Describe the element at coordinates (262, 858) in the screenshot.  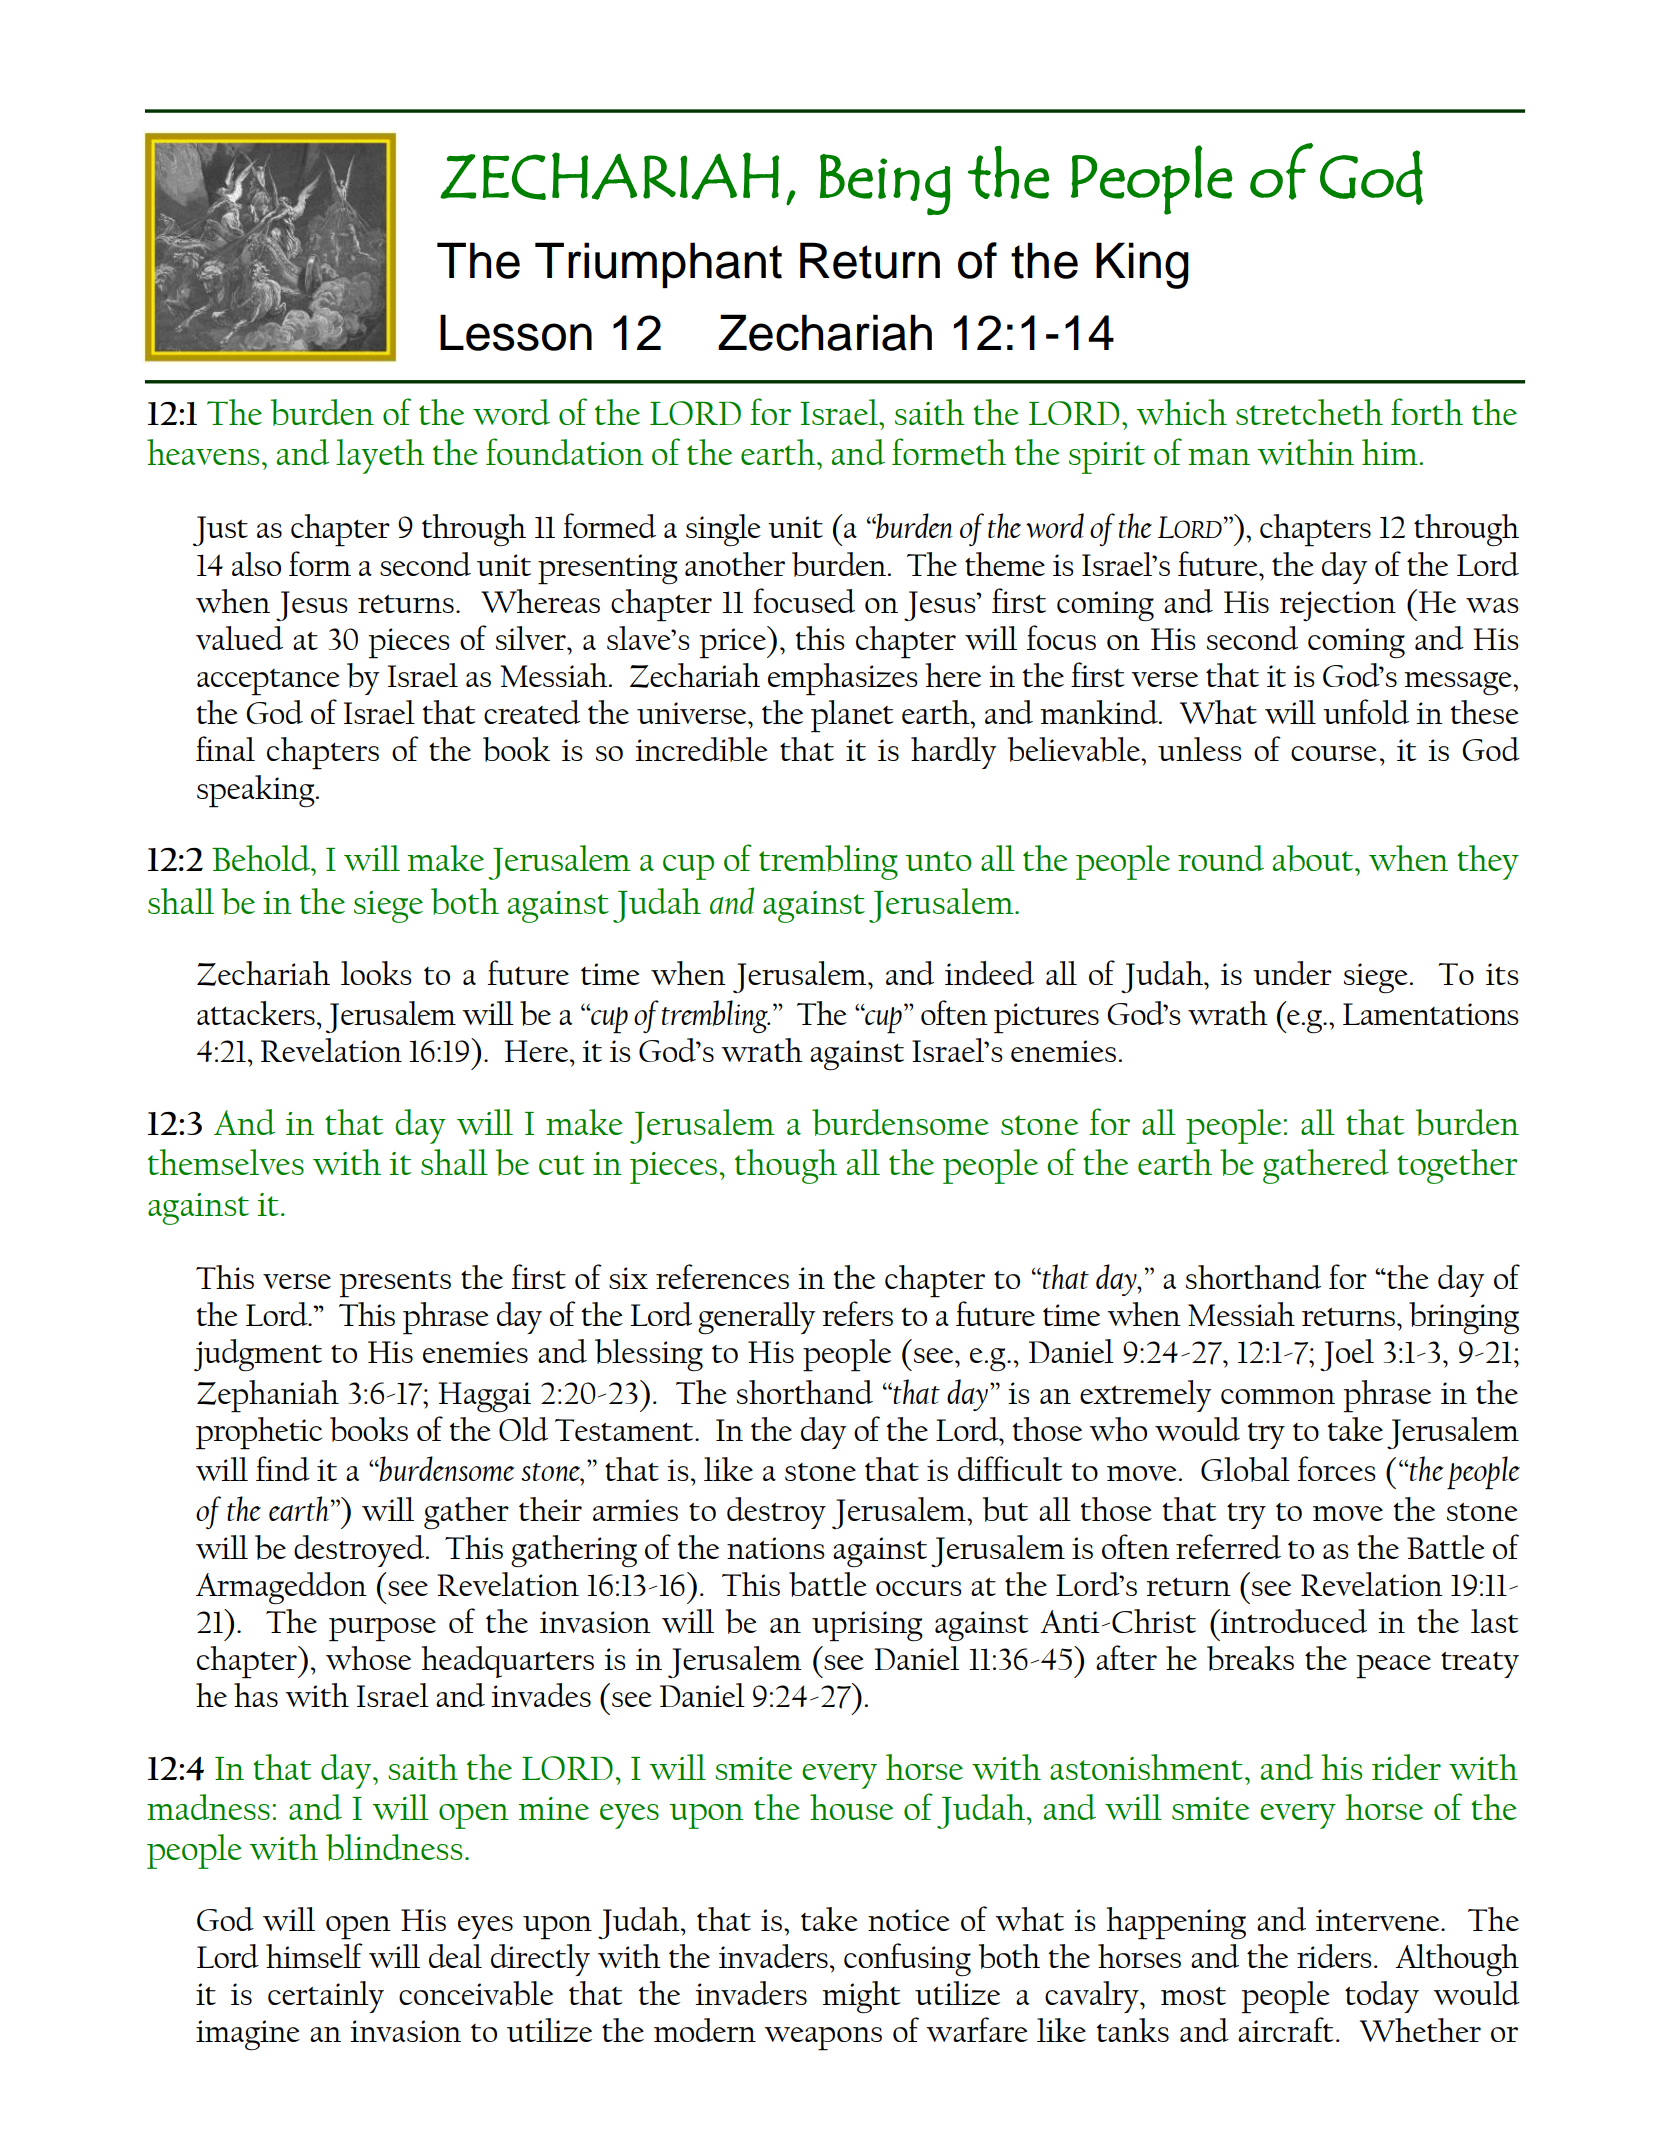
I see `Behold` at that location.
